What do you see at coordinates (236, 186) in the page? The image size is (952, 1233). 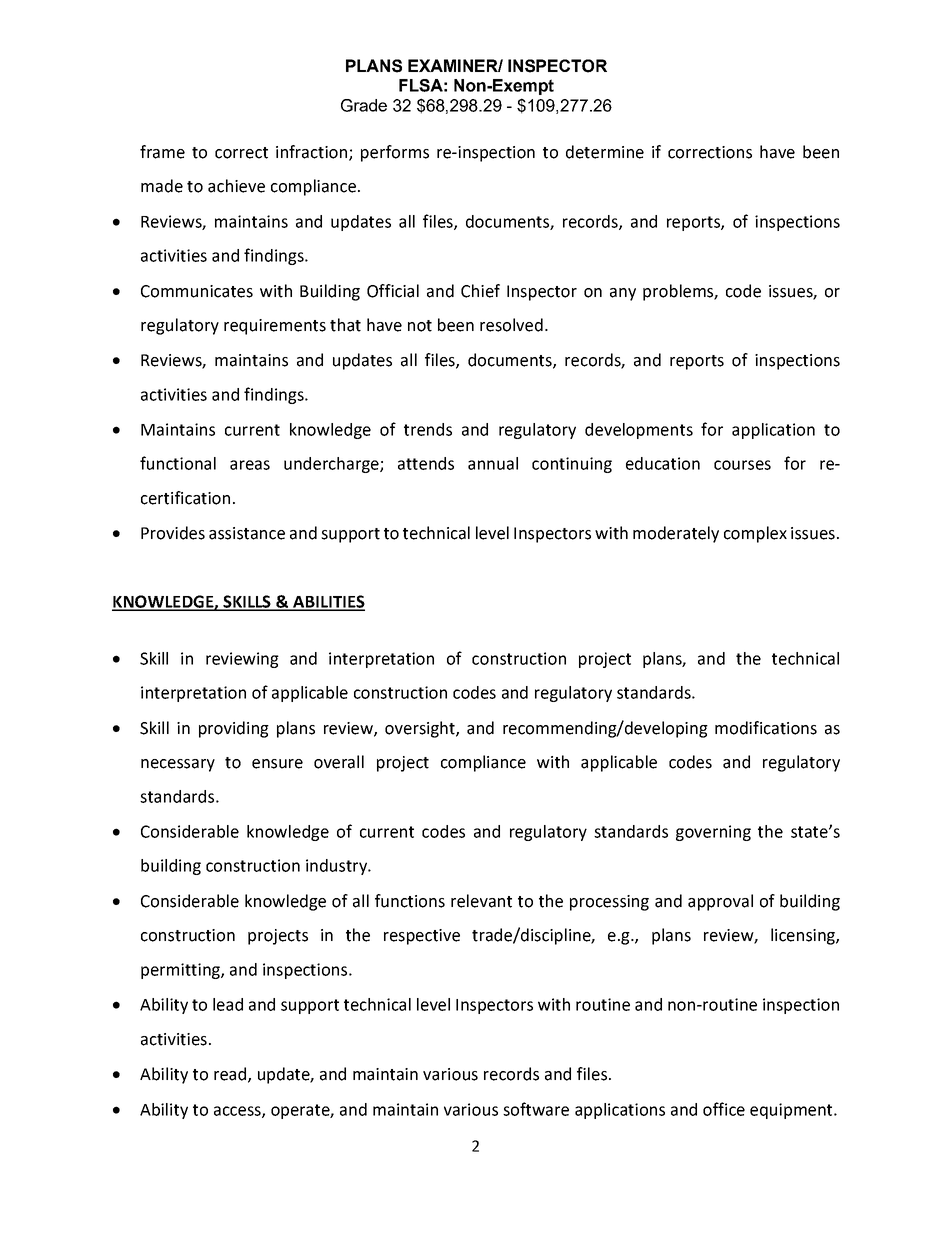 I see `achieve` at bounding box center [236, 186].
